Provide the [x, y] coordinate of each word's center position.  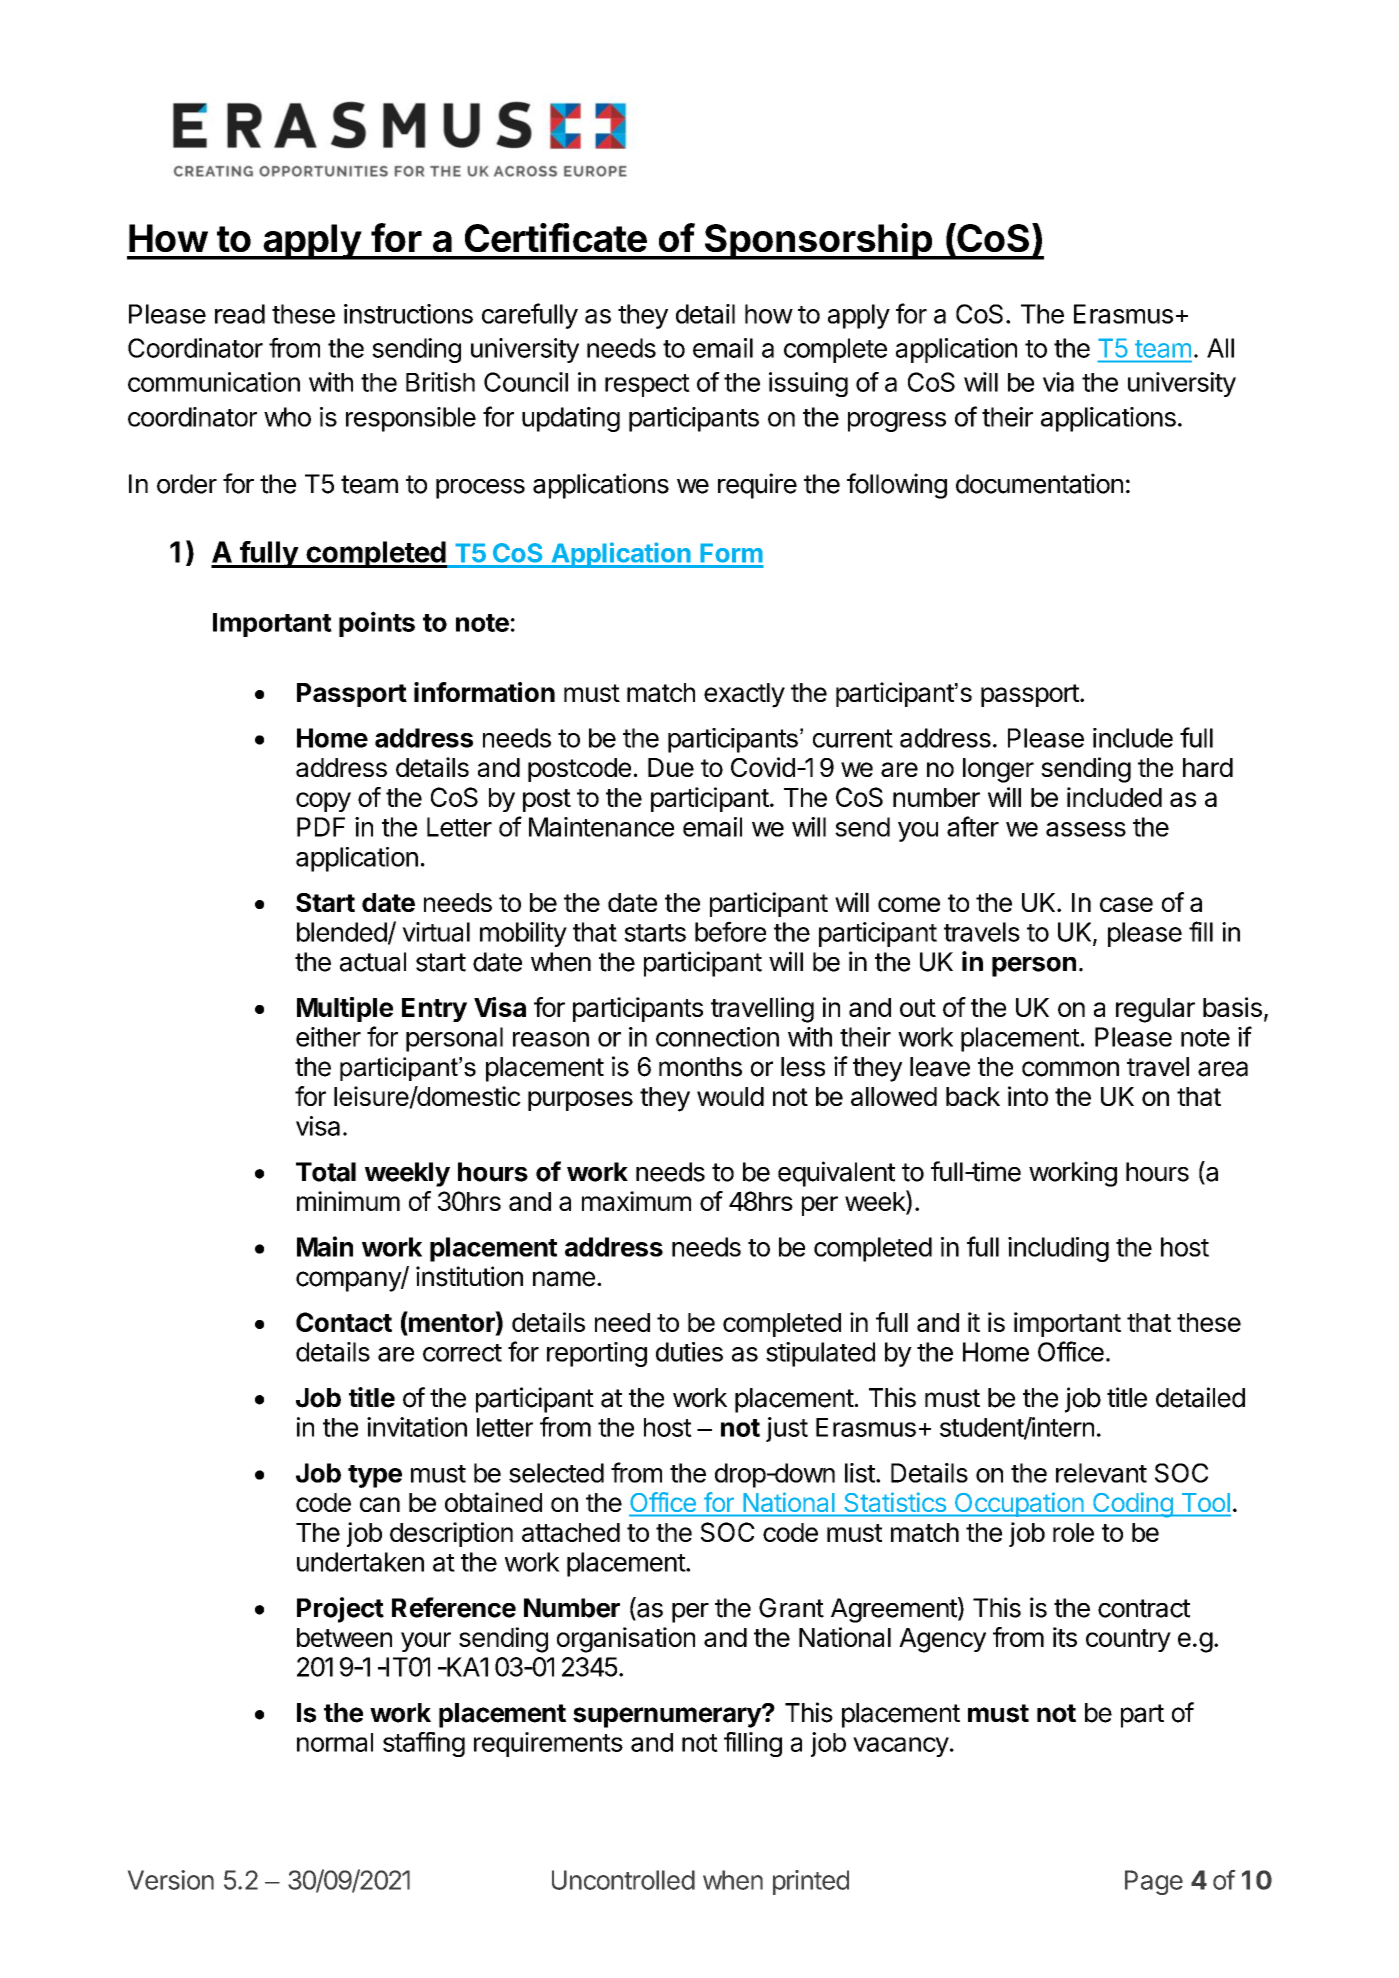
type [375, 1476]
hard [1208, 767]
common [1070, 1069]
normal [335, 1742]
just [787, 1429]
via [1058, 382]
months [700, 1067]
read [240, 314]
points [377, 624]
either [328, 1037]
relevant [1101, 1473]
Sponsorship [818, 241]
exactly [744, 695]
